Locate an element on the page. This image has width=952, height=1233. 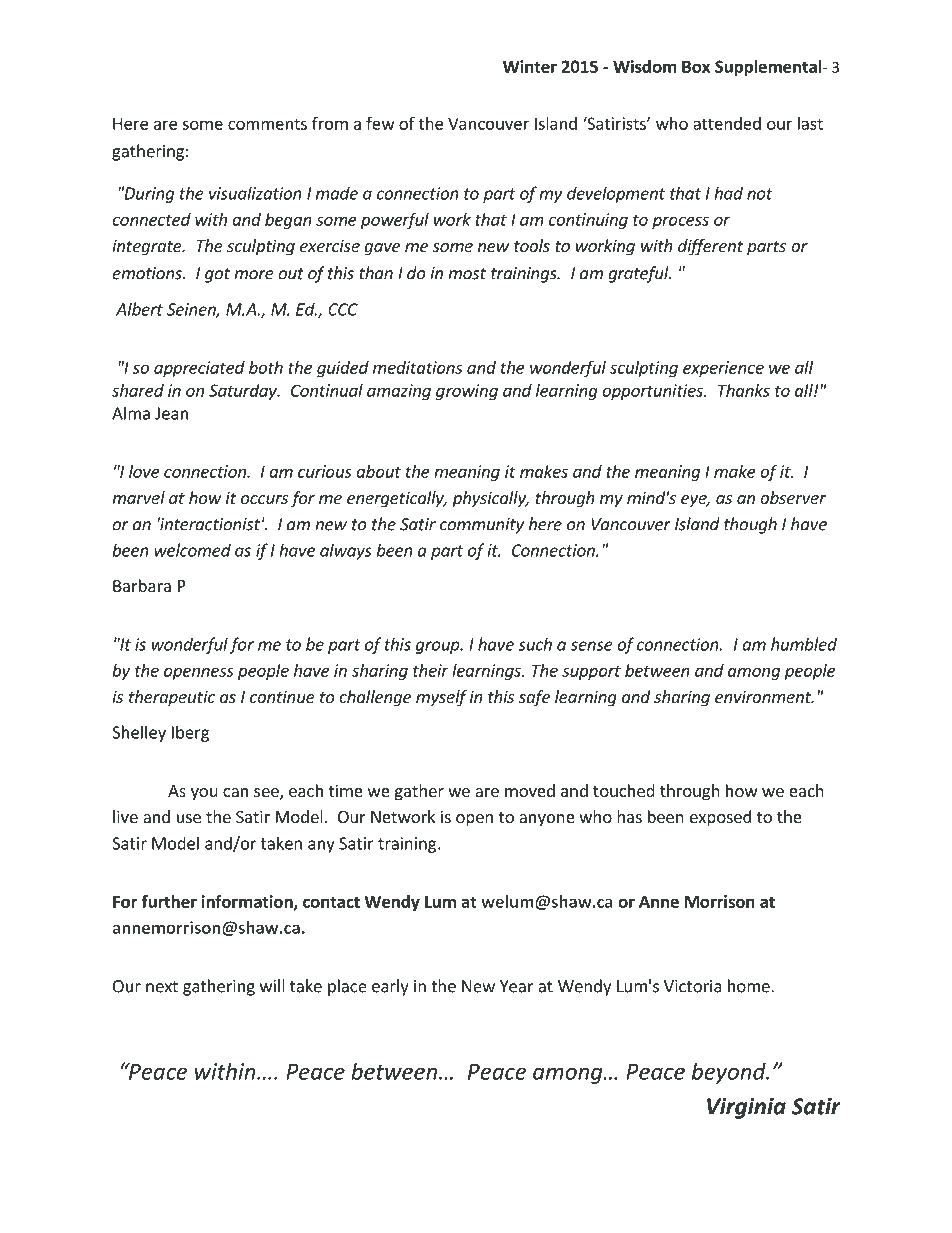
next is located at coordinates (162, 987).
